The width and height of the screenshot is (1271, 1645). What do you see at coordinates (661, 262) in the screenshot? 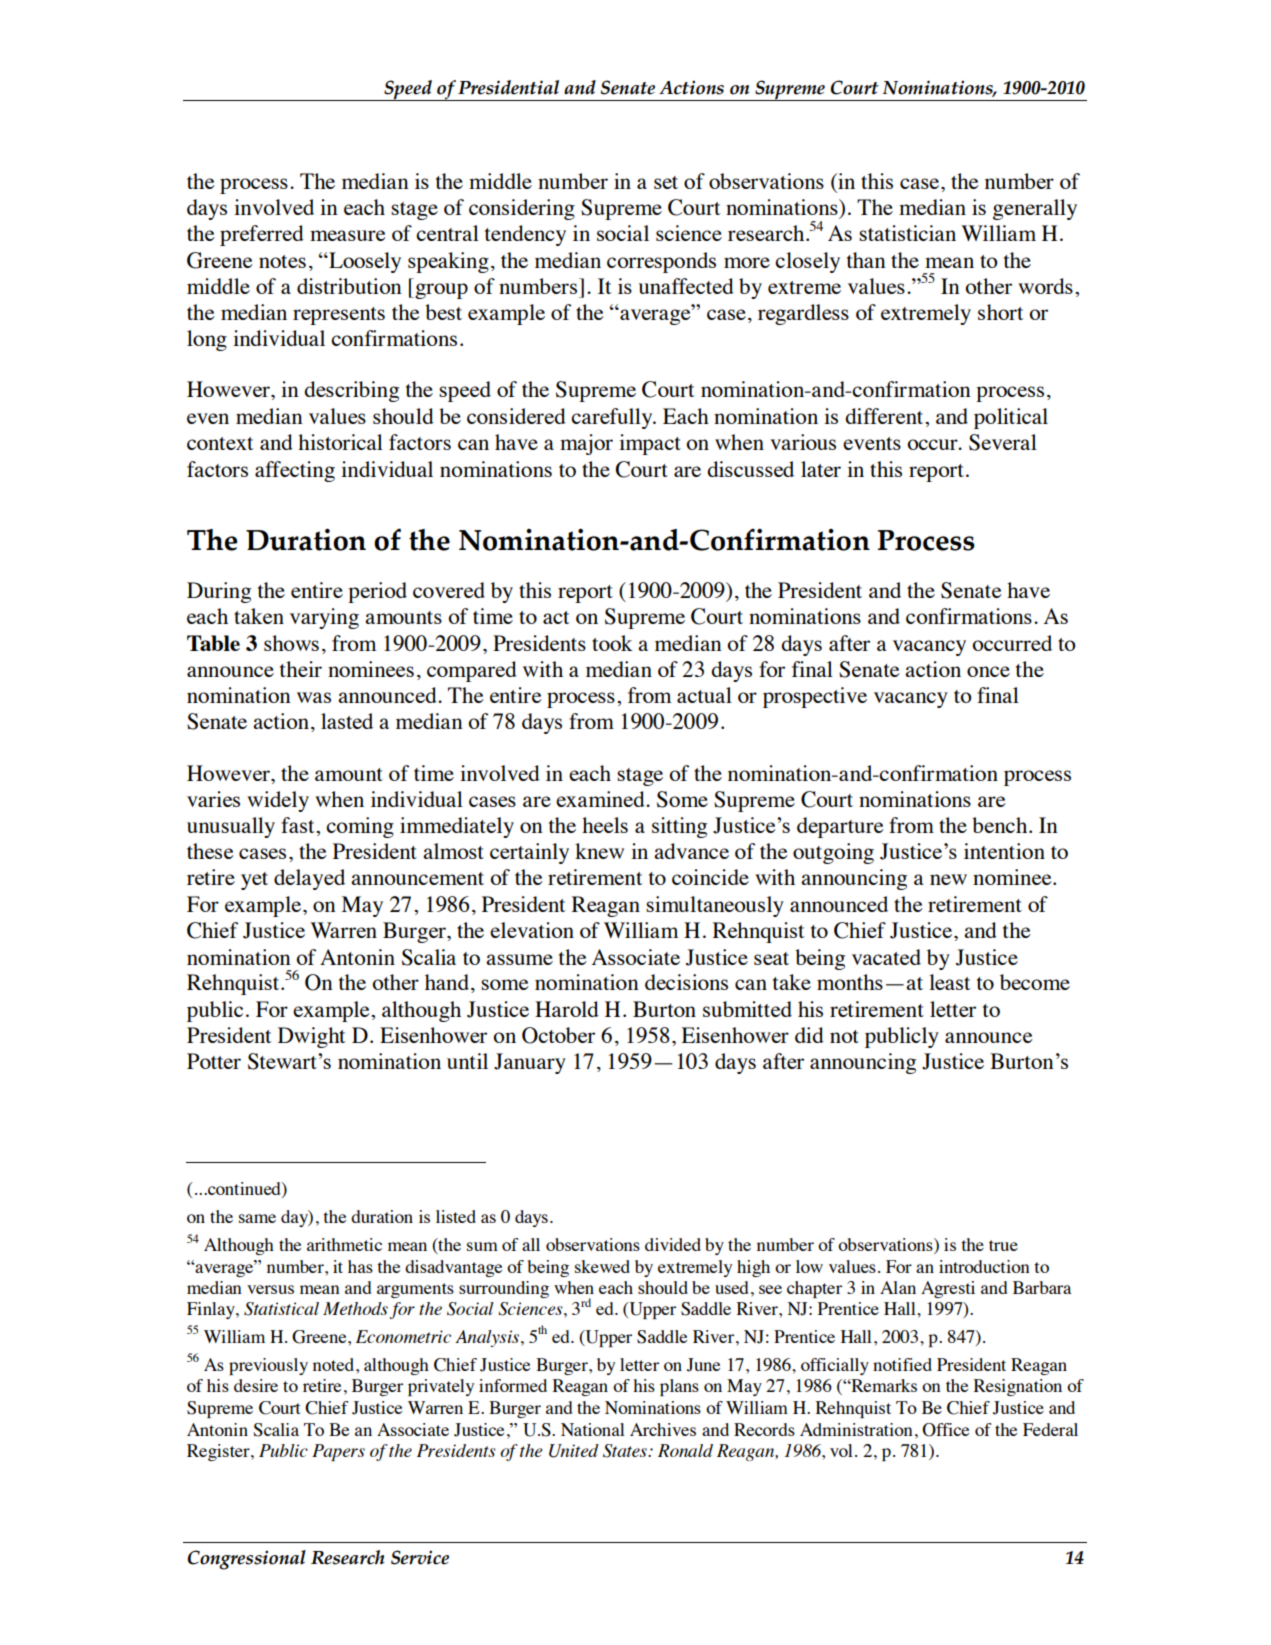
I see `corresponds` at bounding box center [661, 262].
